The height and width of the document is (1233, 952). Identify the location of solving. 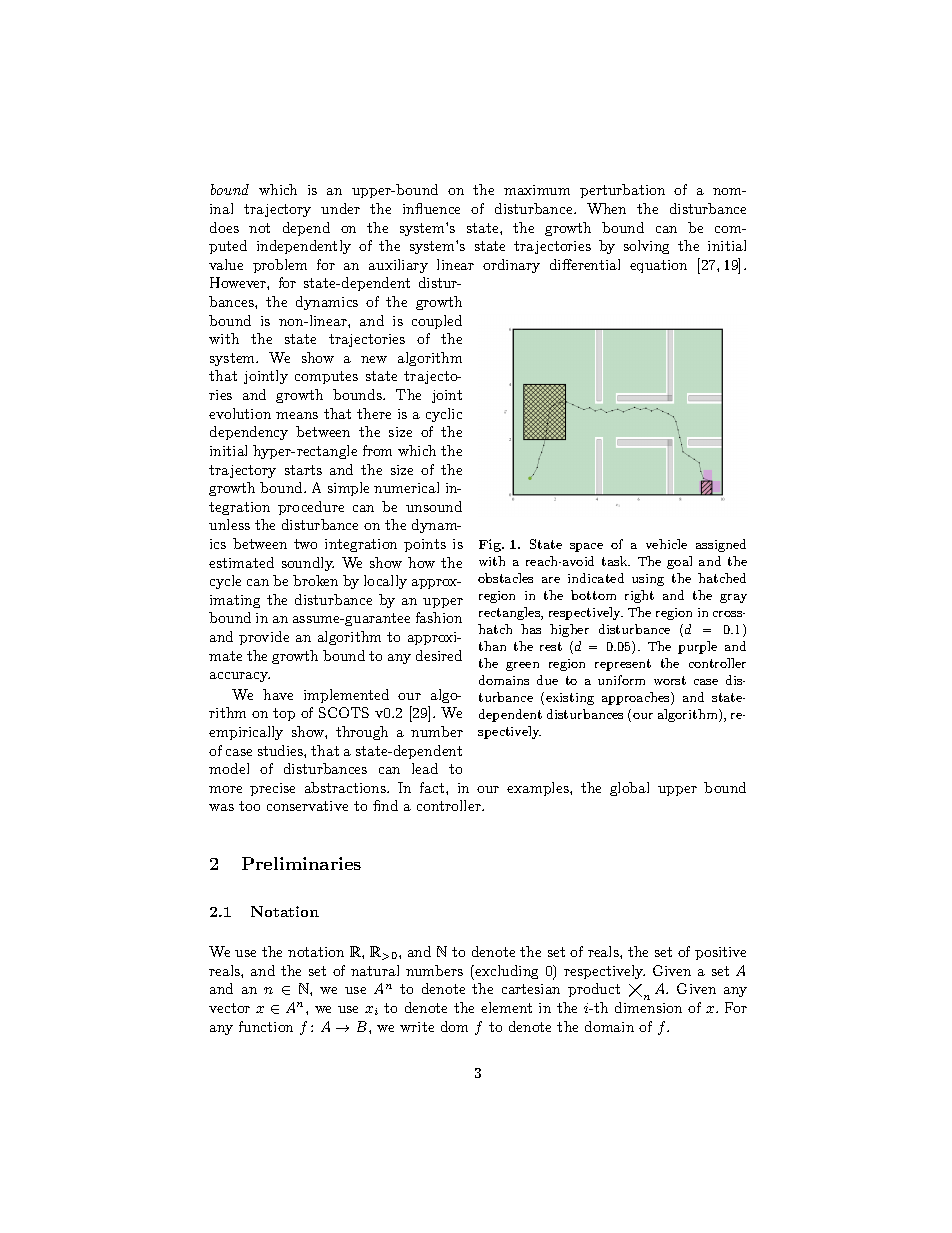
(646, 247).
